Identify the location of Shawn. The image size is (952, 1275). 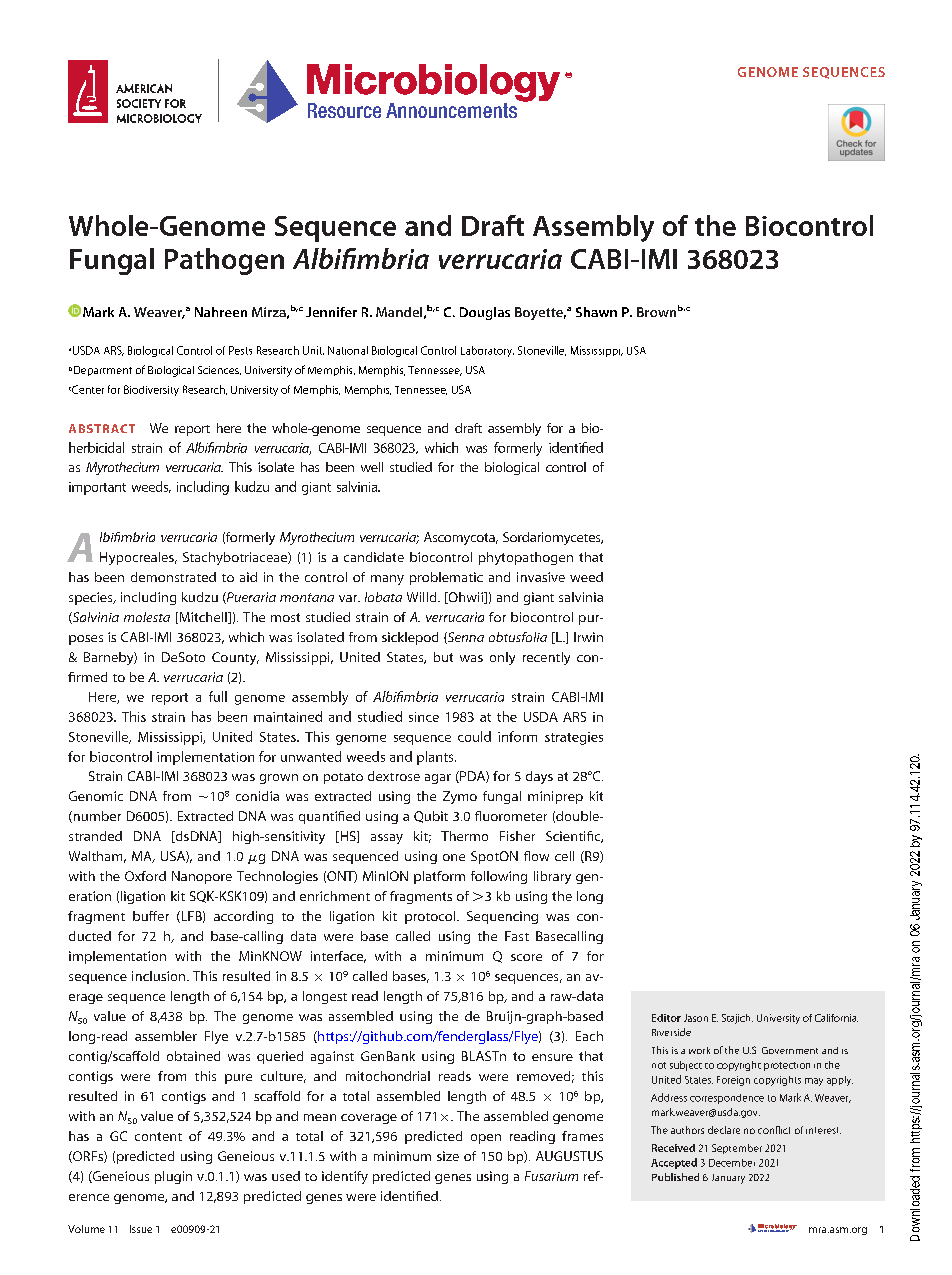
(596, 312).
